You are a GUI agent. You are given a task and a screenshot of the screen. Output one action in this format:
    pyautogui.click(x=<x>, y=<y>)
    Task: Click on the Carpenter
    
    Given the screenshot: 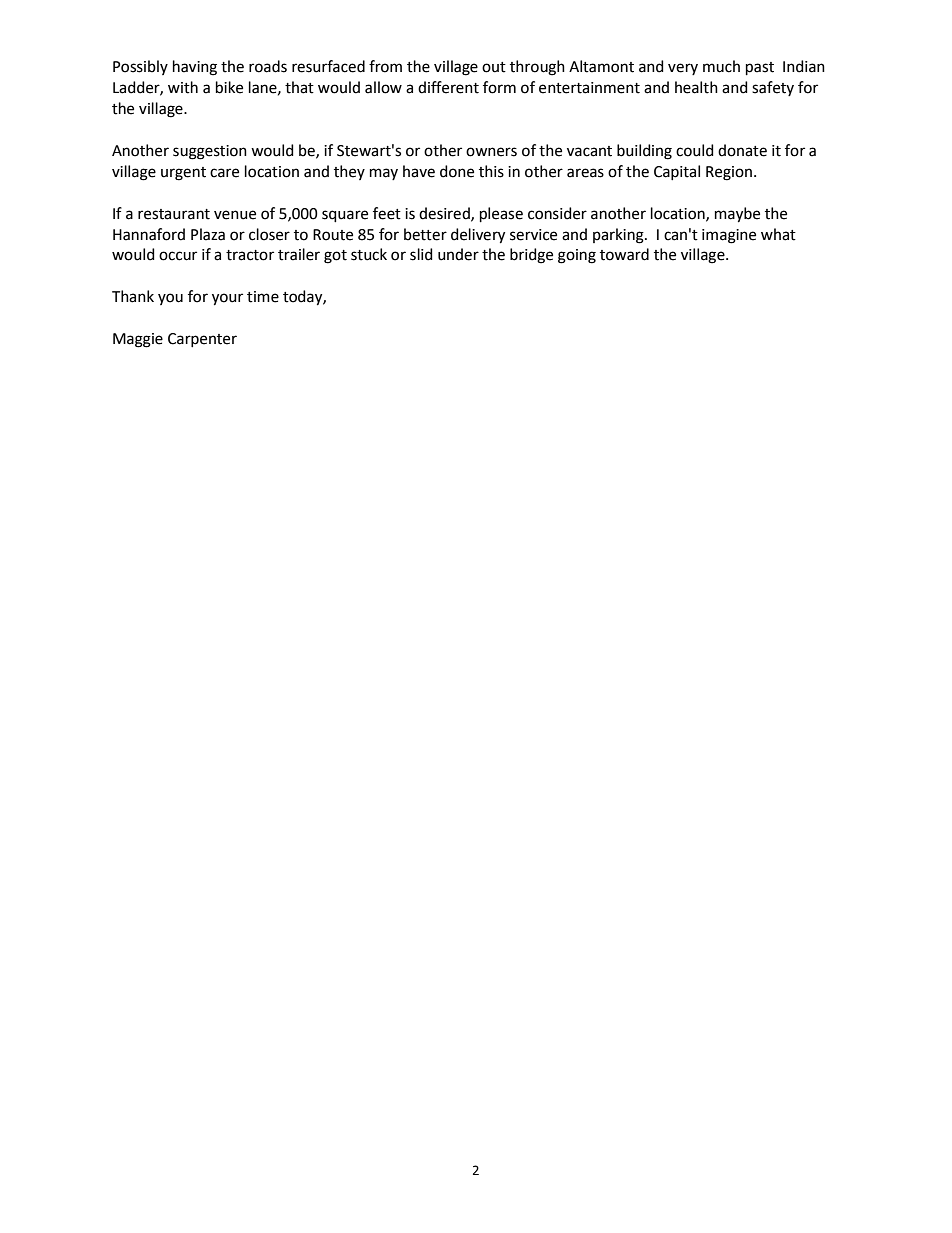 What is the action you would take?
    pyautogui.click(x=202, y=340)
